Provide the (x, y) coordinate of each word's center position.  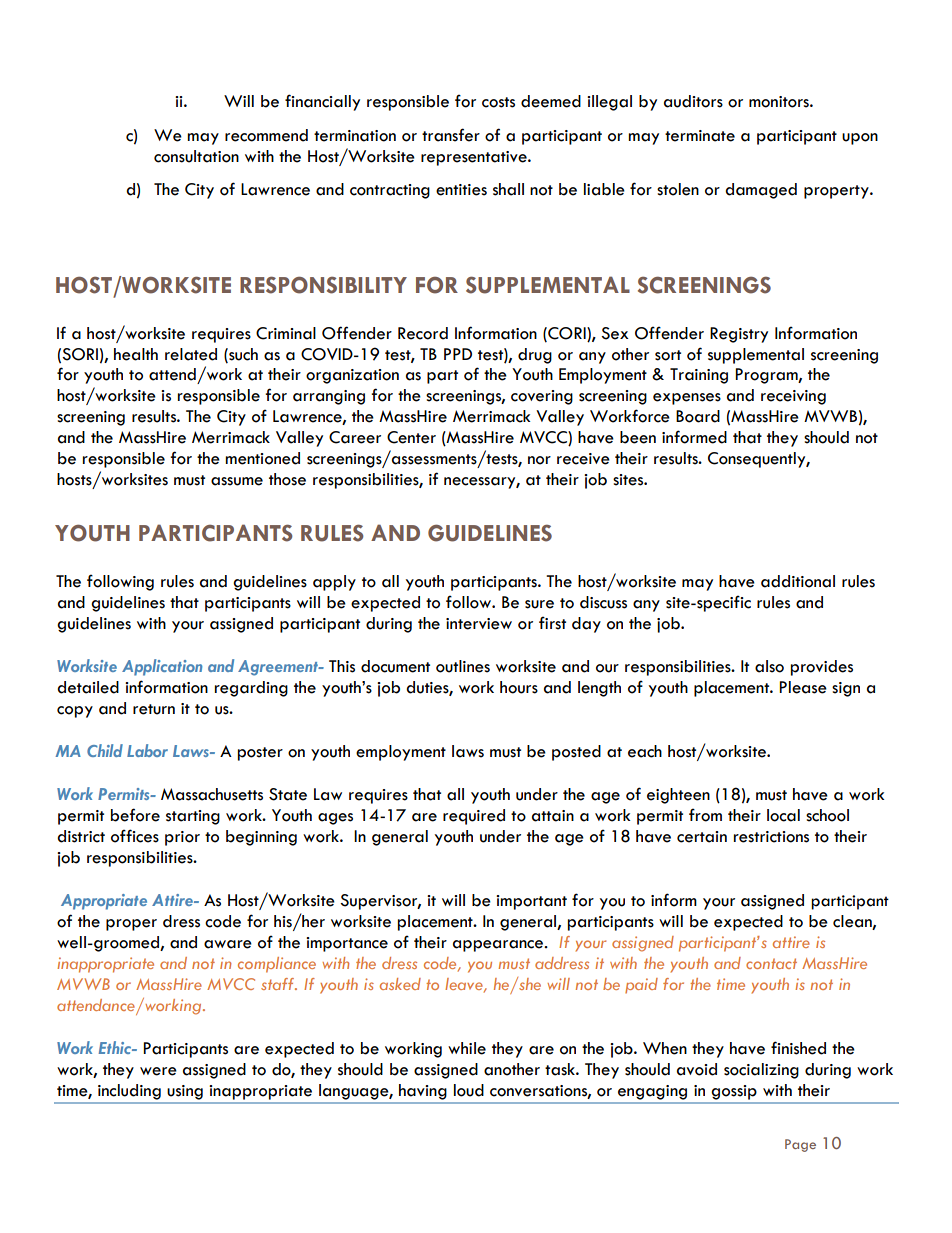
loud (469, 1090)
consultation (196, 156)
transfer (451, 135)
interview (479, 624)
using (185, 1092)
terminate (700, 136)
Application (162, 667)
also (769, 666)
